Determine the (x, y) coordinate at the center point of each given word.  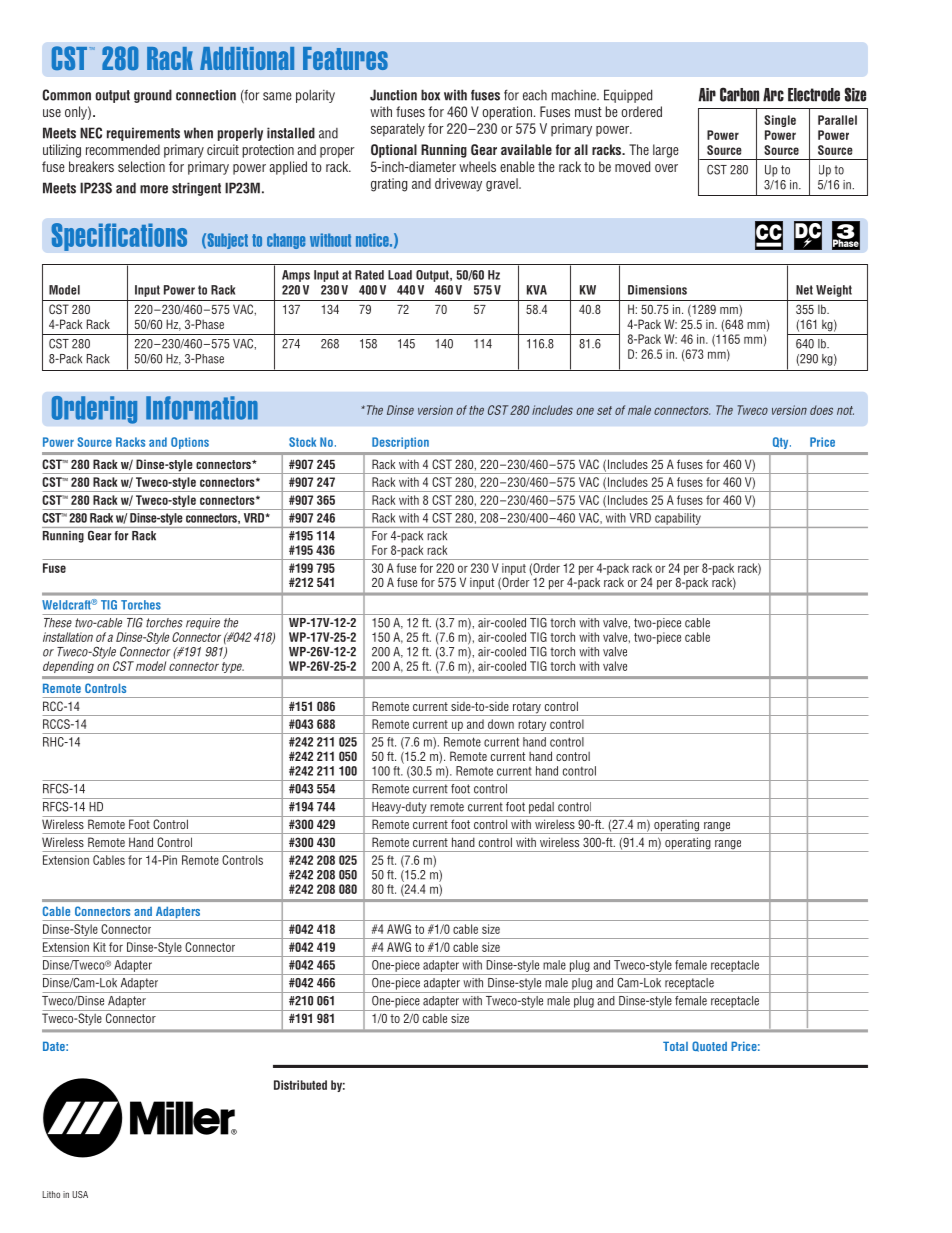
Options (190, 443)
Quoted (709, 1046)
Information (202, 408)
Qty (782, 443)
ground (153, 96)
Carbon (739, 94)
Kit (99, 947)
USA (80, 1194)
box (430, 95)
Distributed (300, 1085)
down (501, 724)
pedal (541, 808)
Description (400, 443)
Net (804, 290)
